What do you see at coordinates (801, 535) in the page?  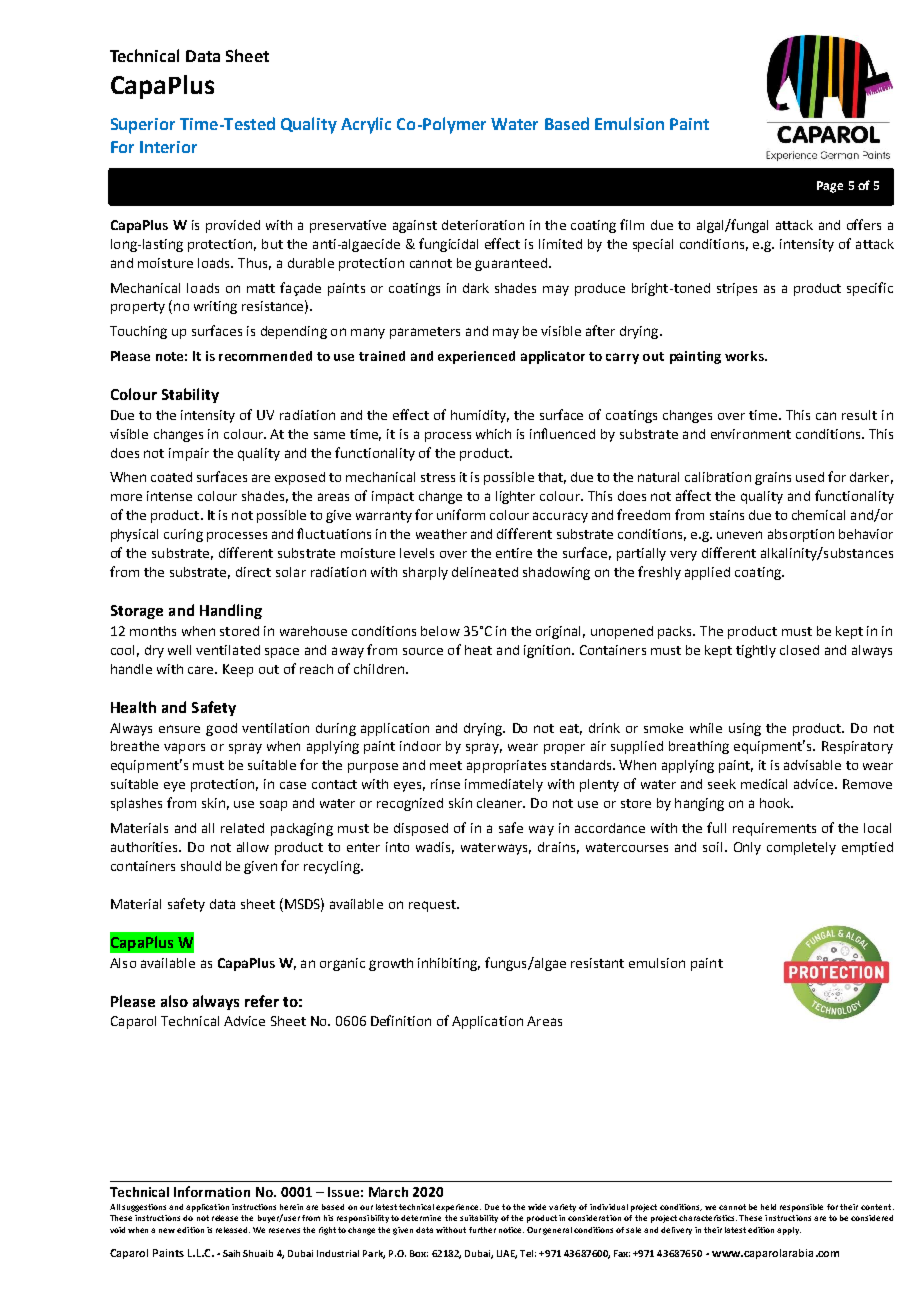 I see `absorption` at bounding box center [801, 535].
